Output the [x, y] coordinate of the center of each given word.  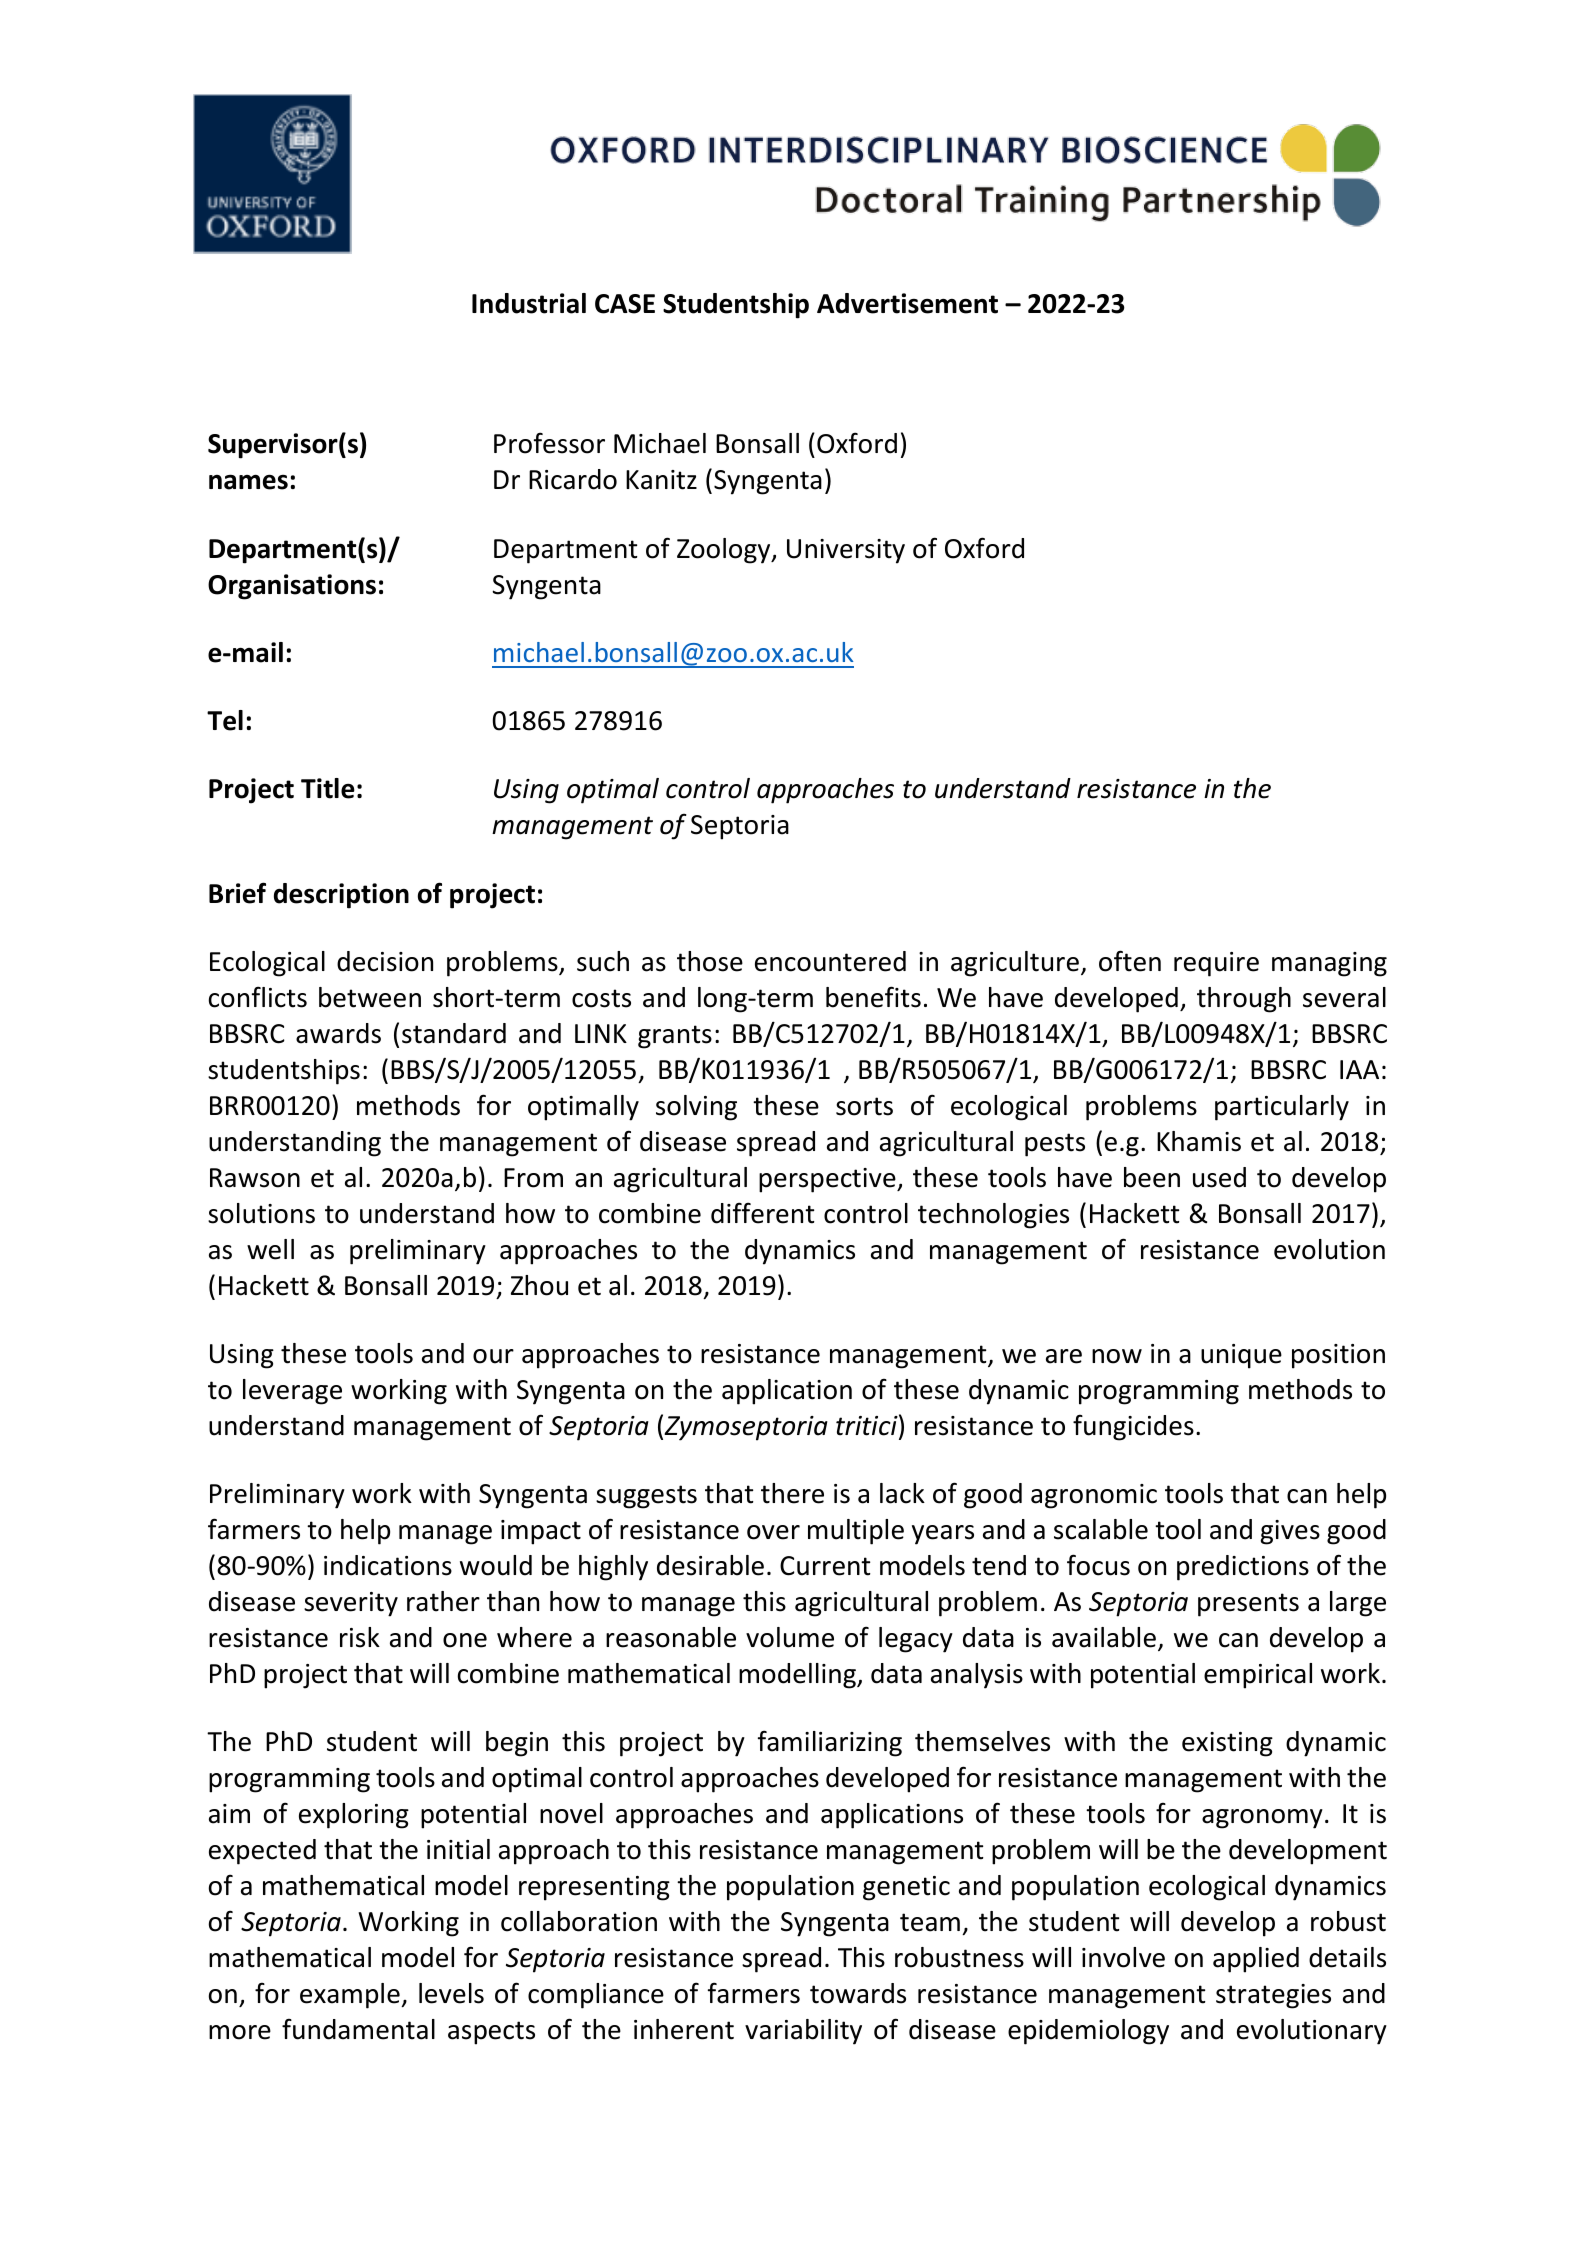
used [1219, 1177]
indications [388, 1565]
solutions [261, 1213]
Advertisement [907, 303]
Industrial [529, 303]
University [846, 551]
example [351, 1996]
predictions [1243, 1568]
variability [803, 2032]
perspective [828, 1180]
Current [825, 1566]
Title [328, 788]
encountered [830, 961]
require [1216, 964]
